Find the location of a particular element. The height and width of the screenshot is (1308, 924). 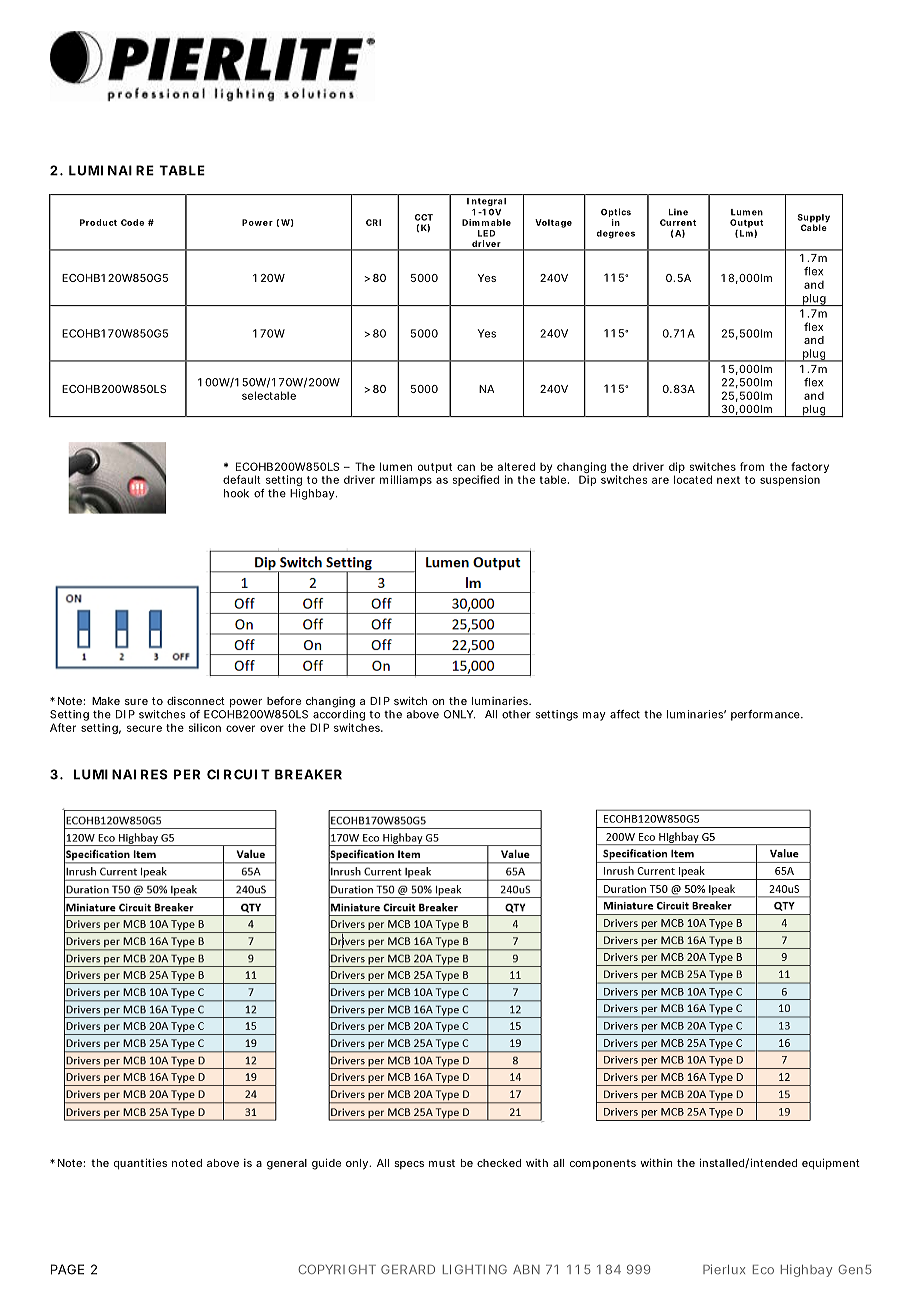

LIGHTING is located at coordinates (475, 1269).
